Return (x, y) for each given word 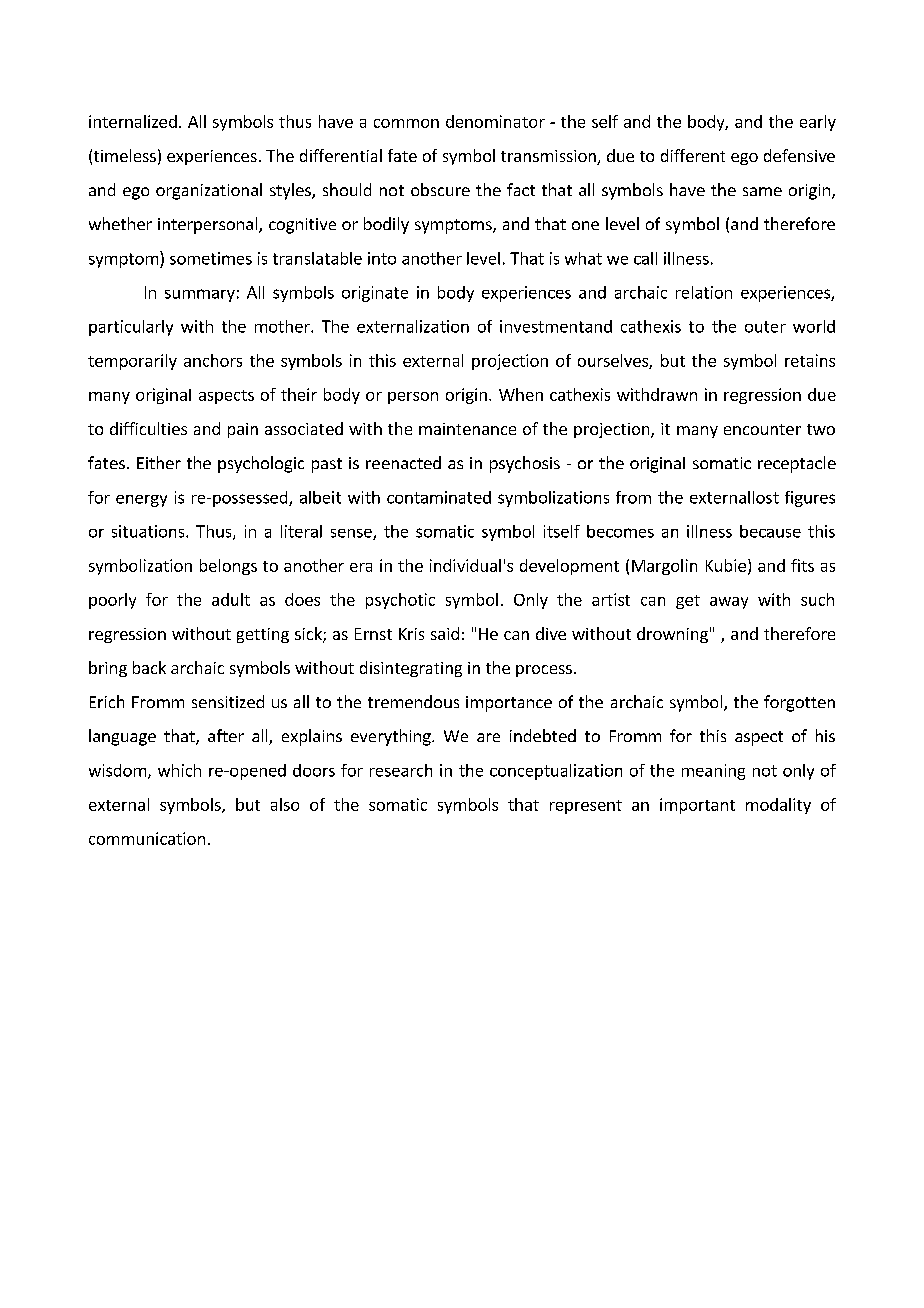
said (445, 633)
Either (159, 462)
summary (200, 295)
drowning (672, 635)
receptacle (797, 464)
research (401, 770)
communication (147, 838)
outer (765, 327)
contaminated (439, 497)
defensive (799, 155)
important (697, 806)
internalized (133, 121)
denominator (495, 121)
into (382, 258)
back (149, 667)
